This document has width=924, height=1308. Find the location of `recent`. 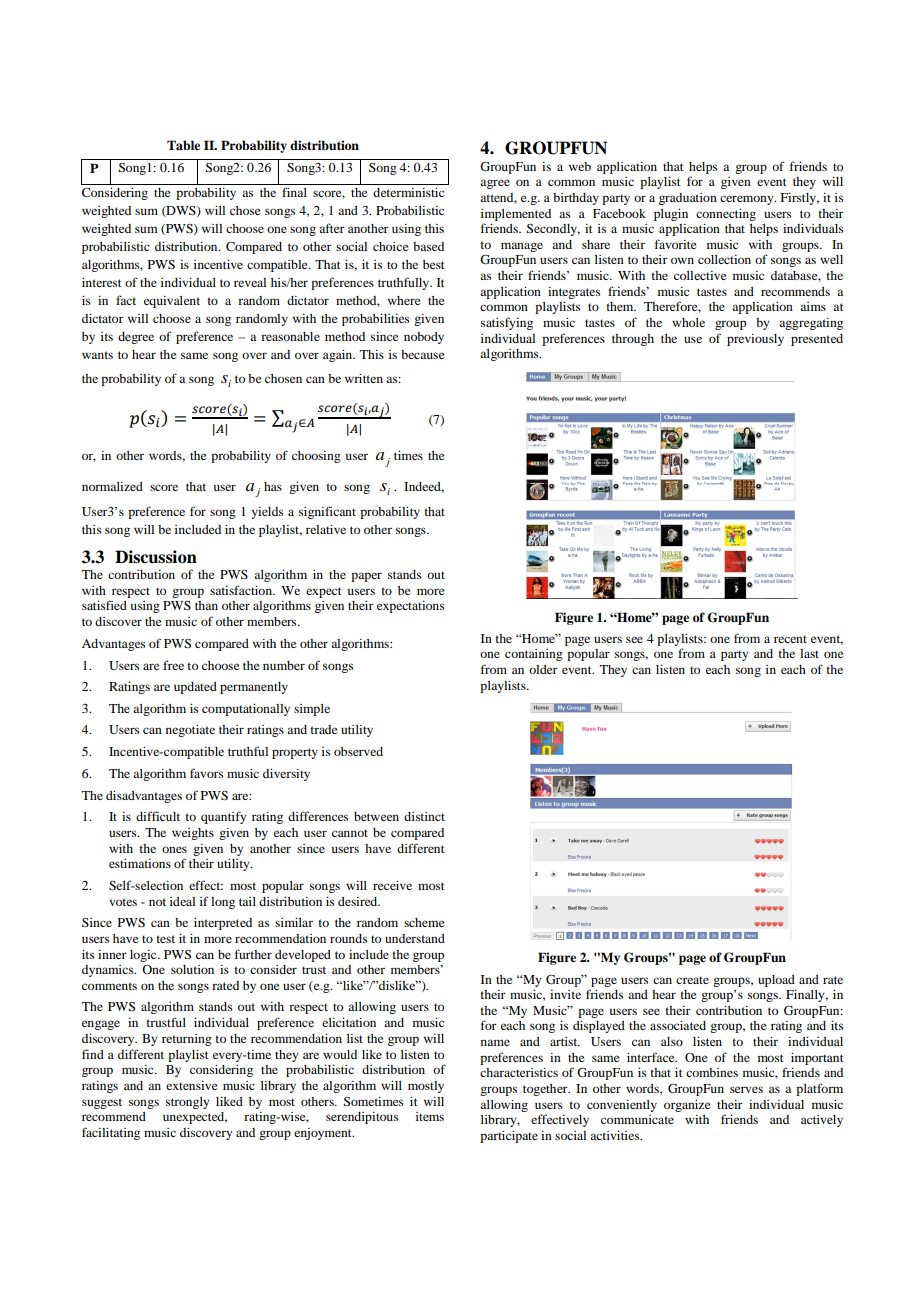

recent is located at coordinates (790, 639).
